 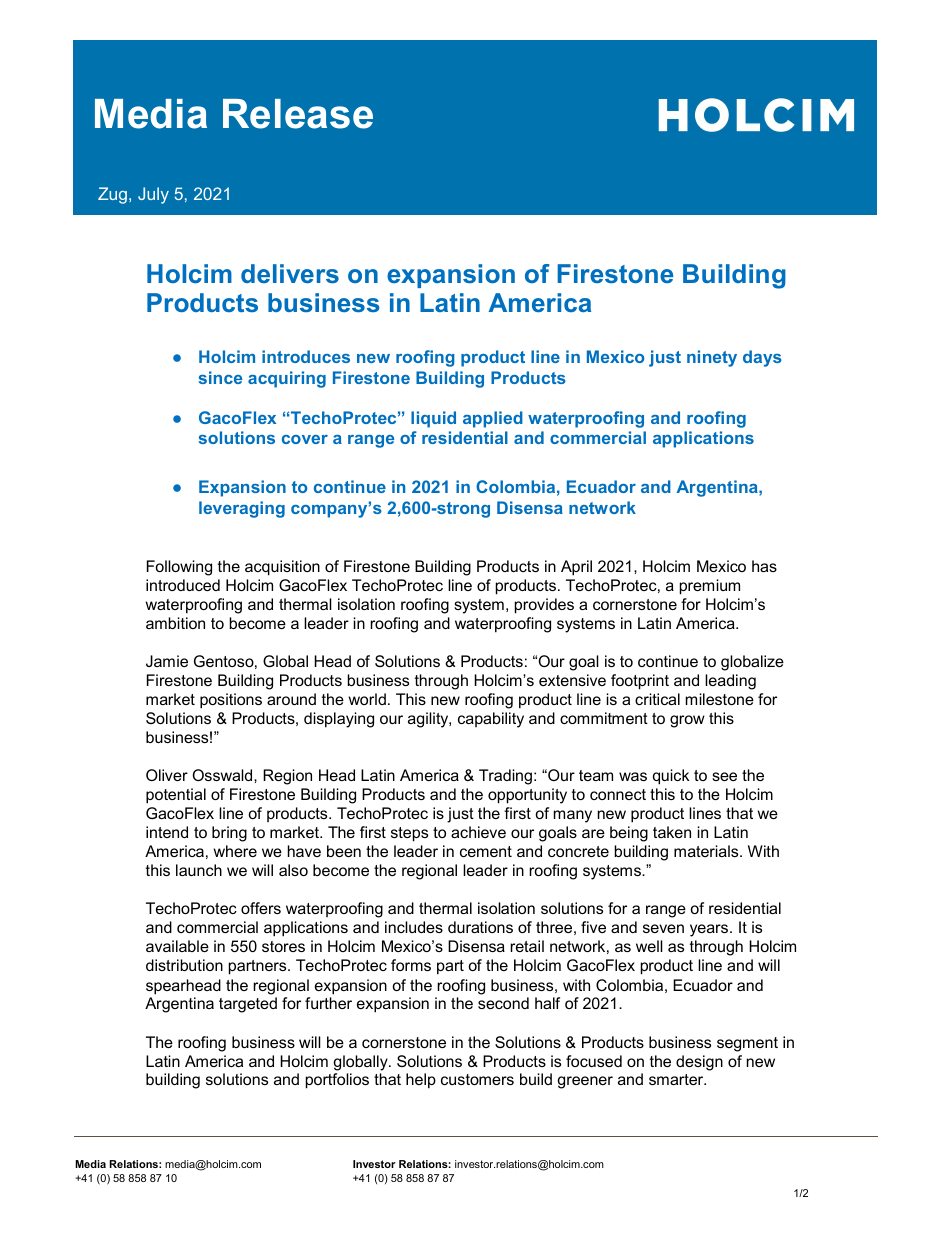 I want to click on intend, so click(x=167, y=832).
